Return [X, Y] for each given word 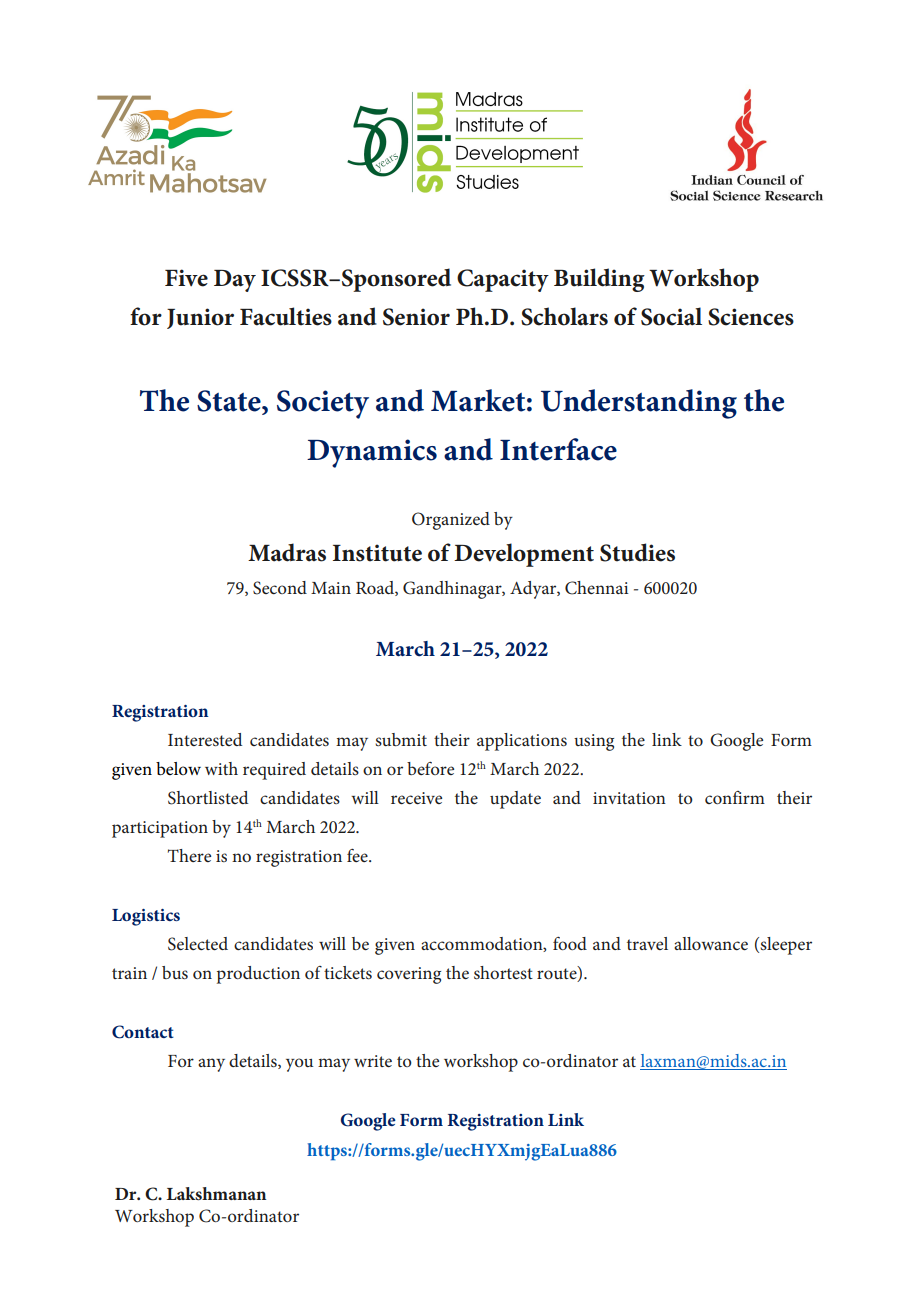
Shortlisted [208, 798]
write [373, 1061]
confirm [735, 797]
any [211, 1065]
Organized [451, 521]
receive [416, 798]
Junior [200, 318]
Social [671, 316]
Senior [416, 317]
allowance [711, 943]
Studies [637, 552]
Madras [287, 552]
